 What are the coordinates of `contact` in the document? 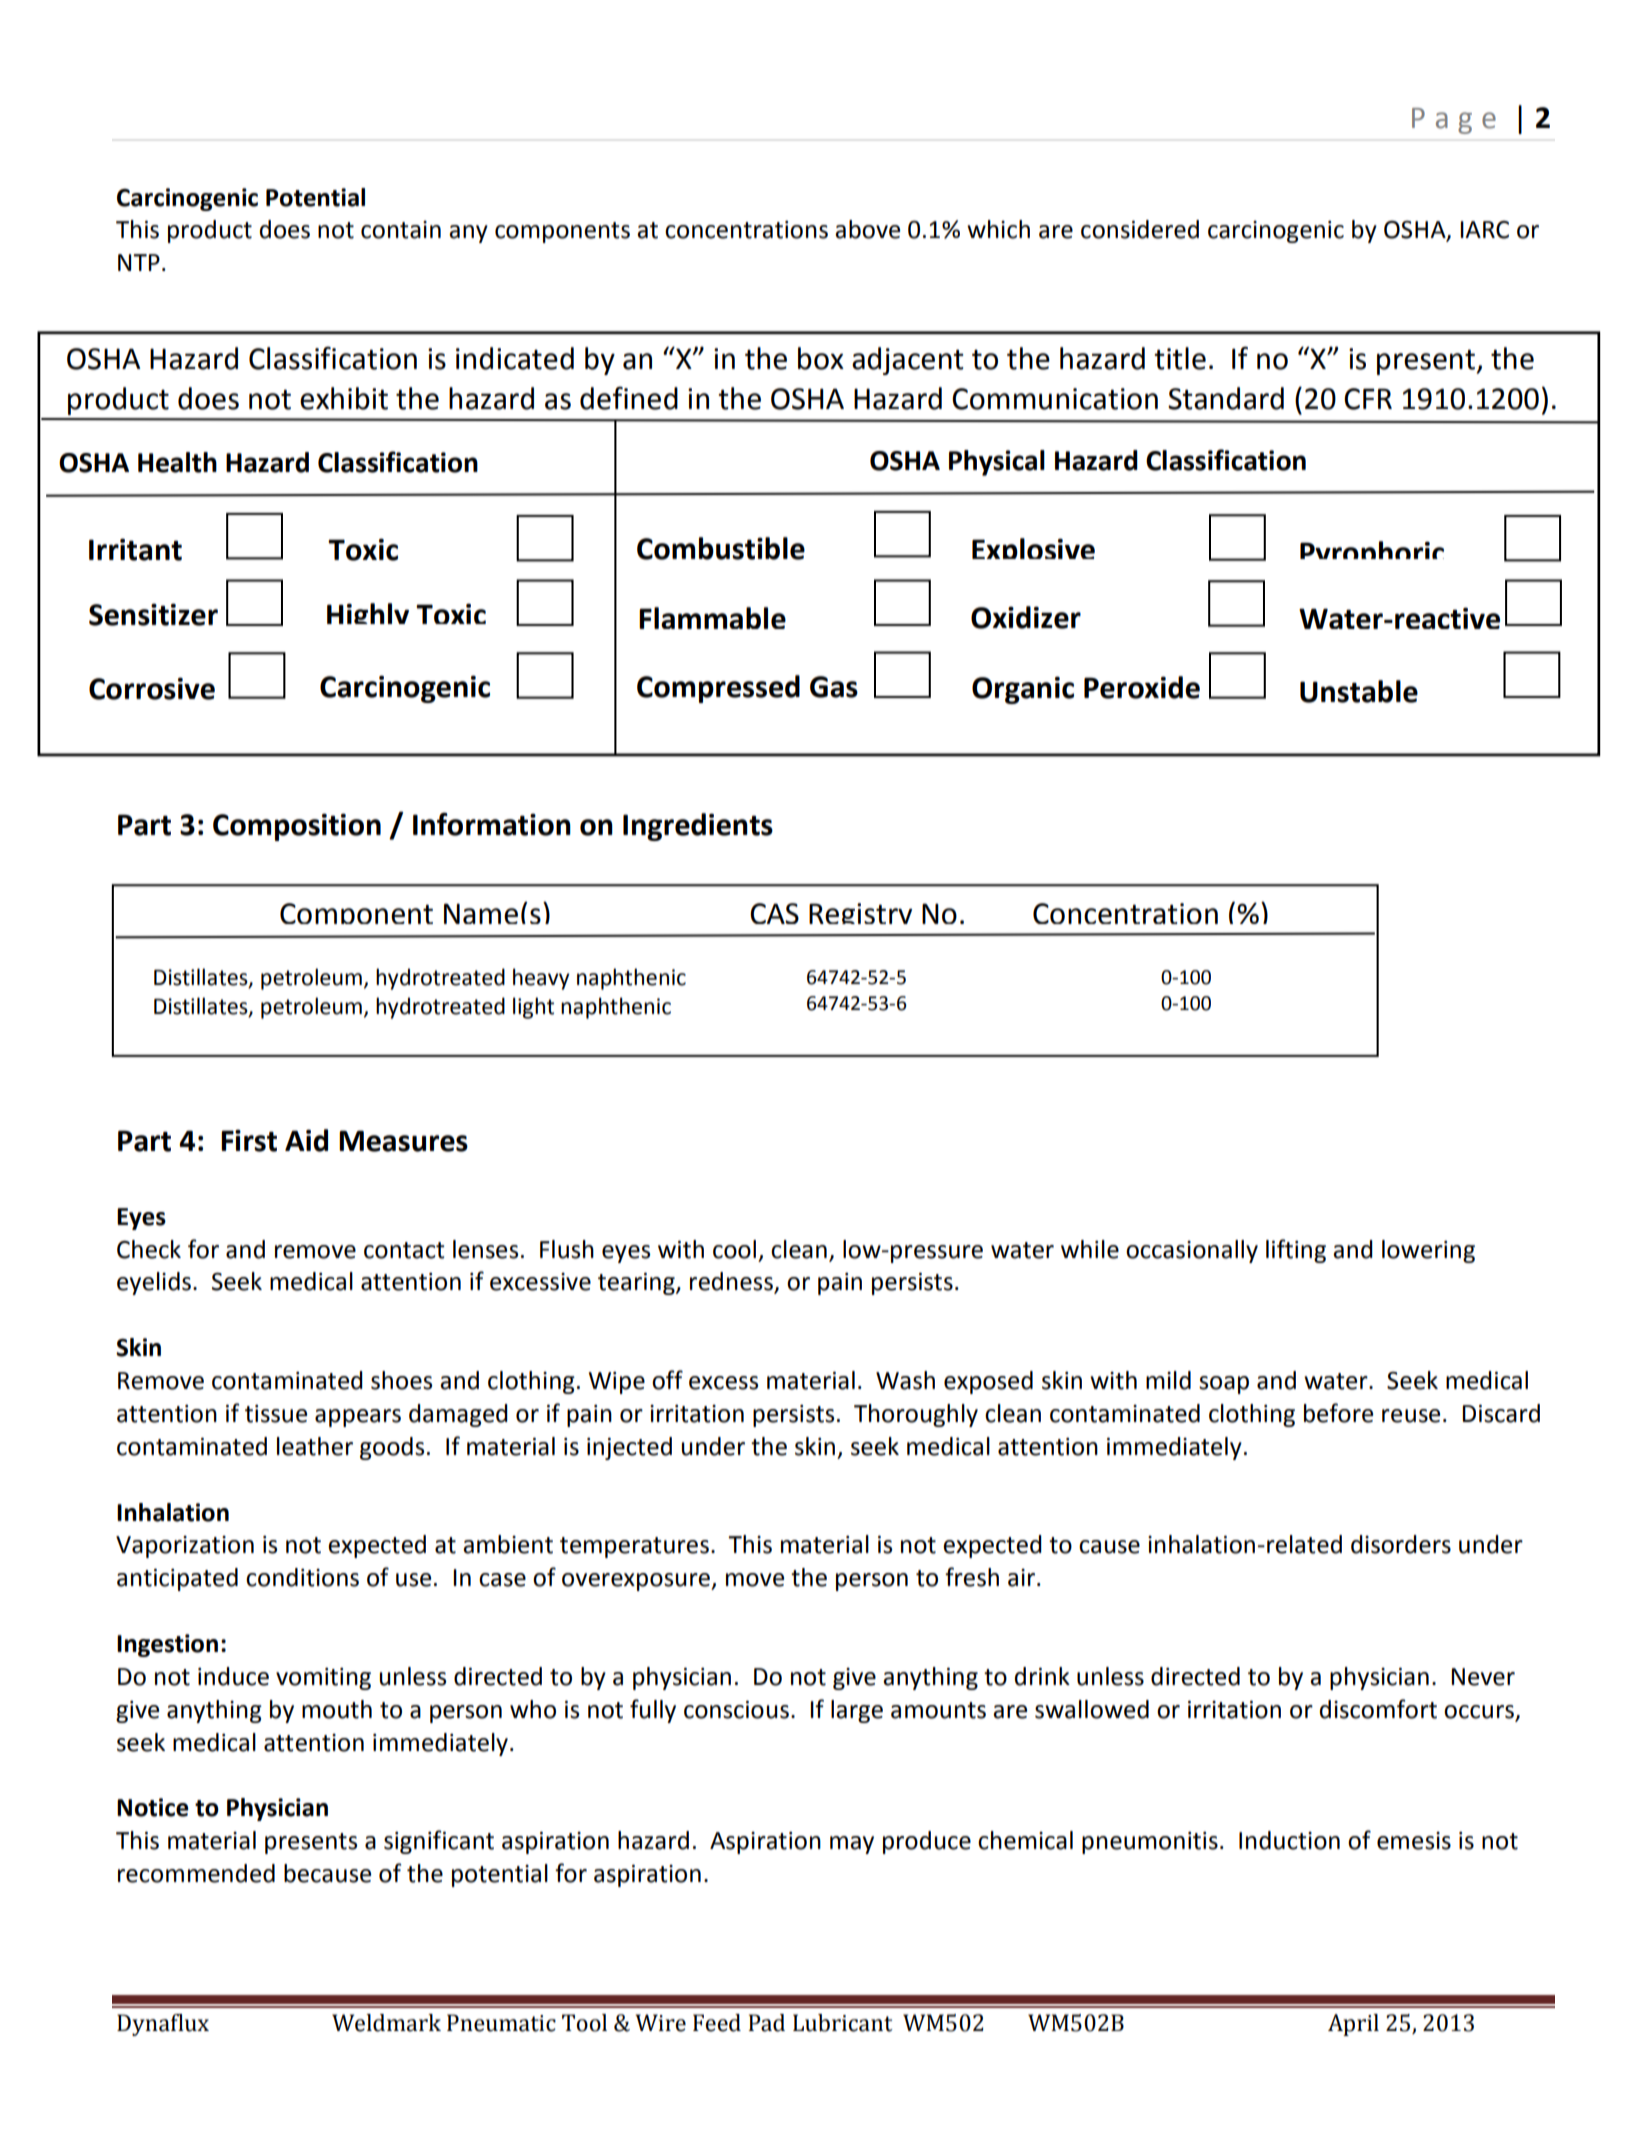 It's located at (404, 1250).
